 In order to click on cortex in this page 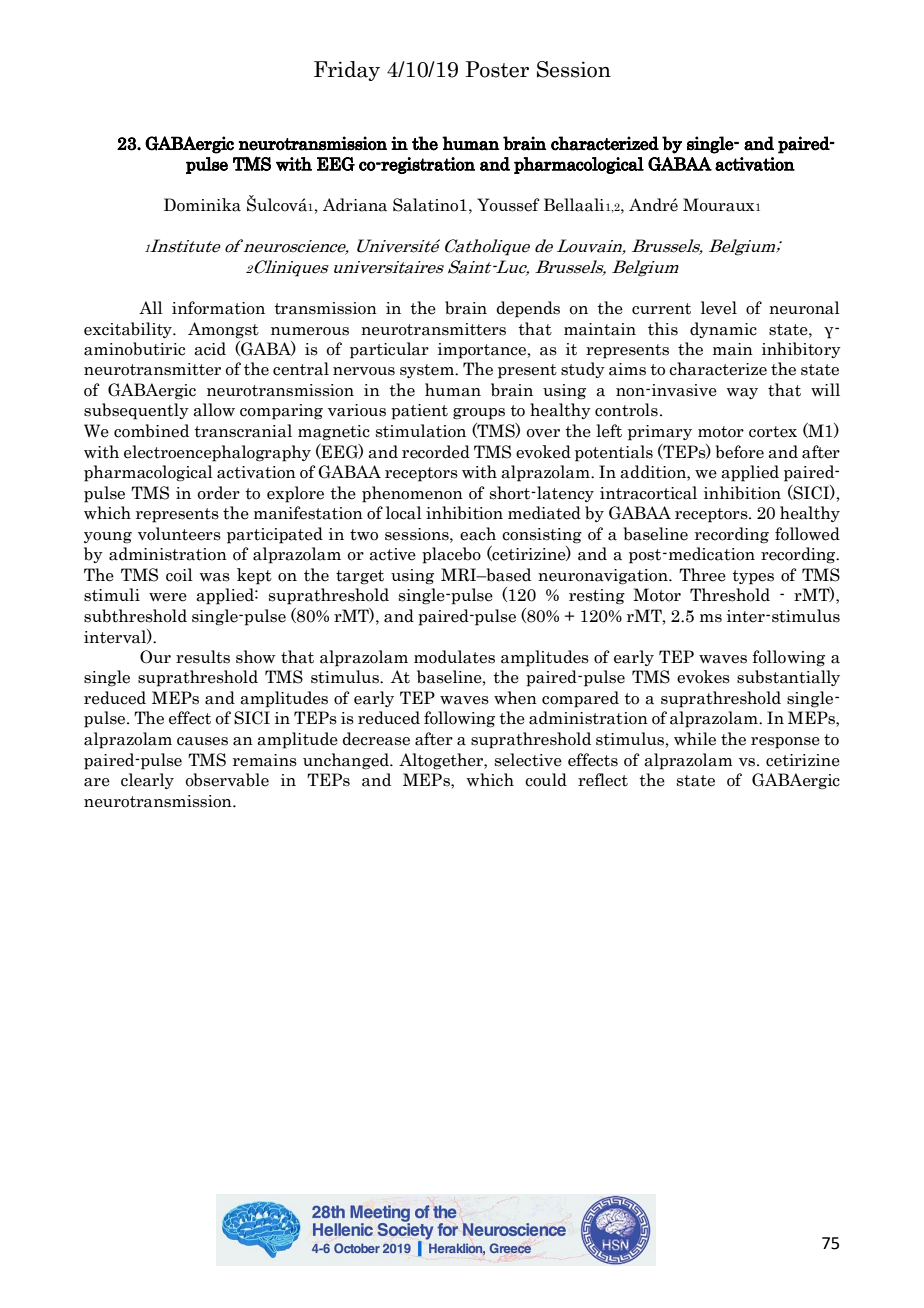, I will do `click(773, 432)`.
